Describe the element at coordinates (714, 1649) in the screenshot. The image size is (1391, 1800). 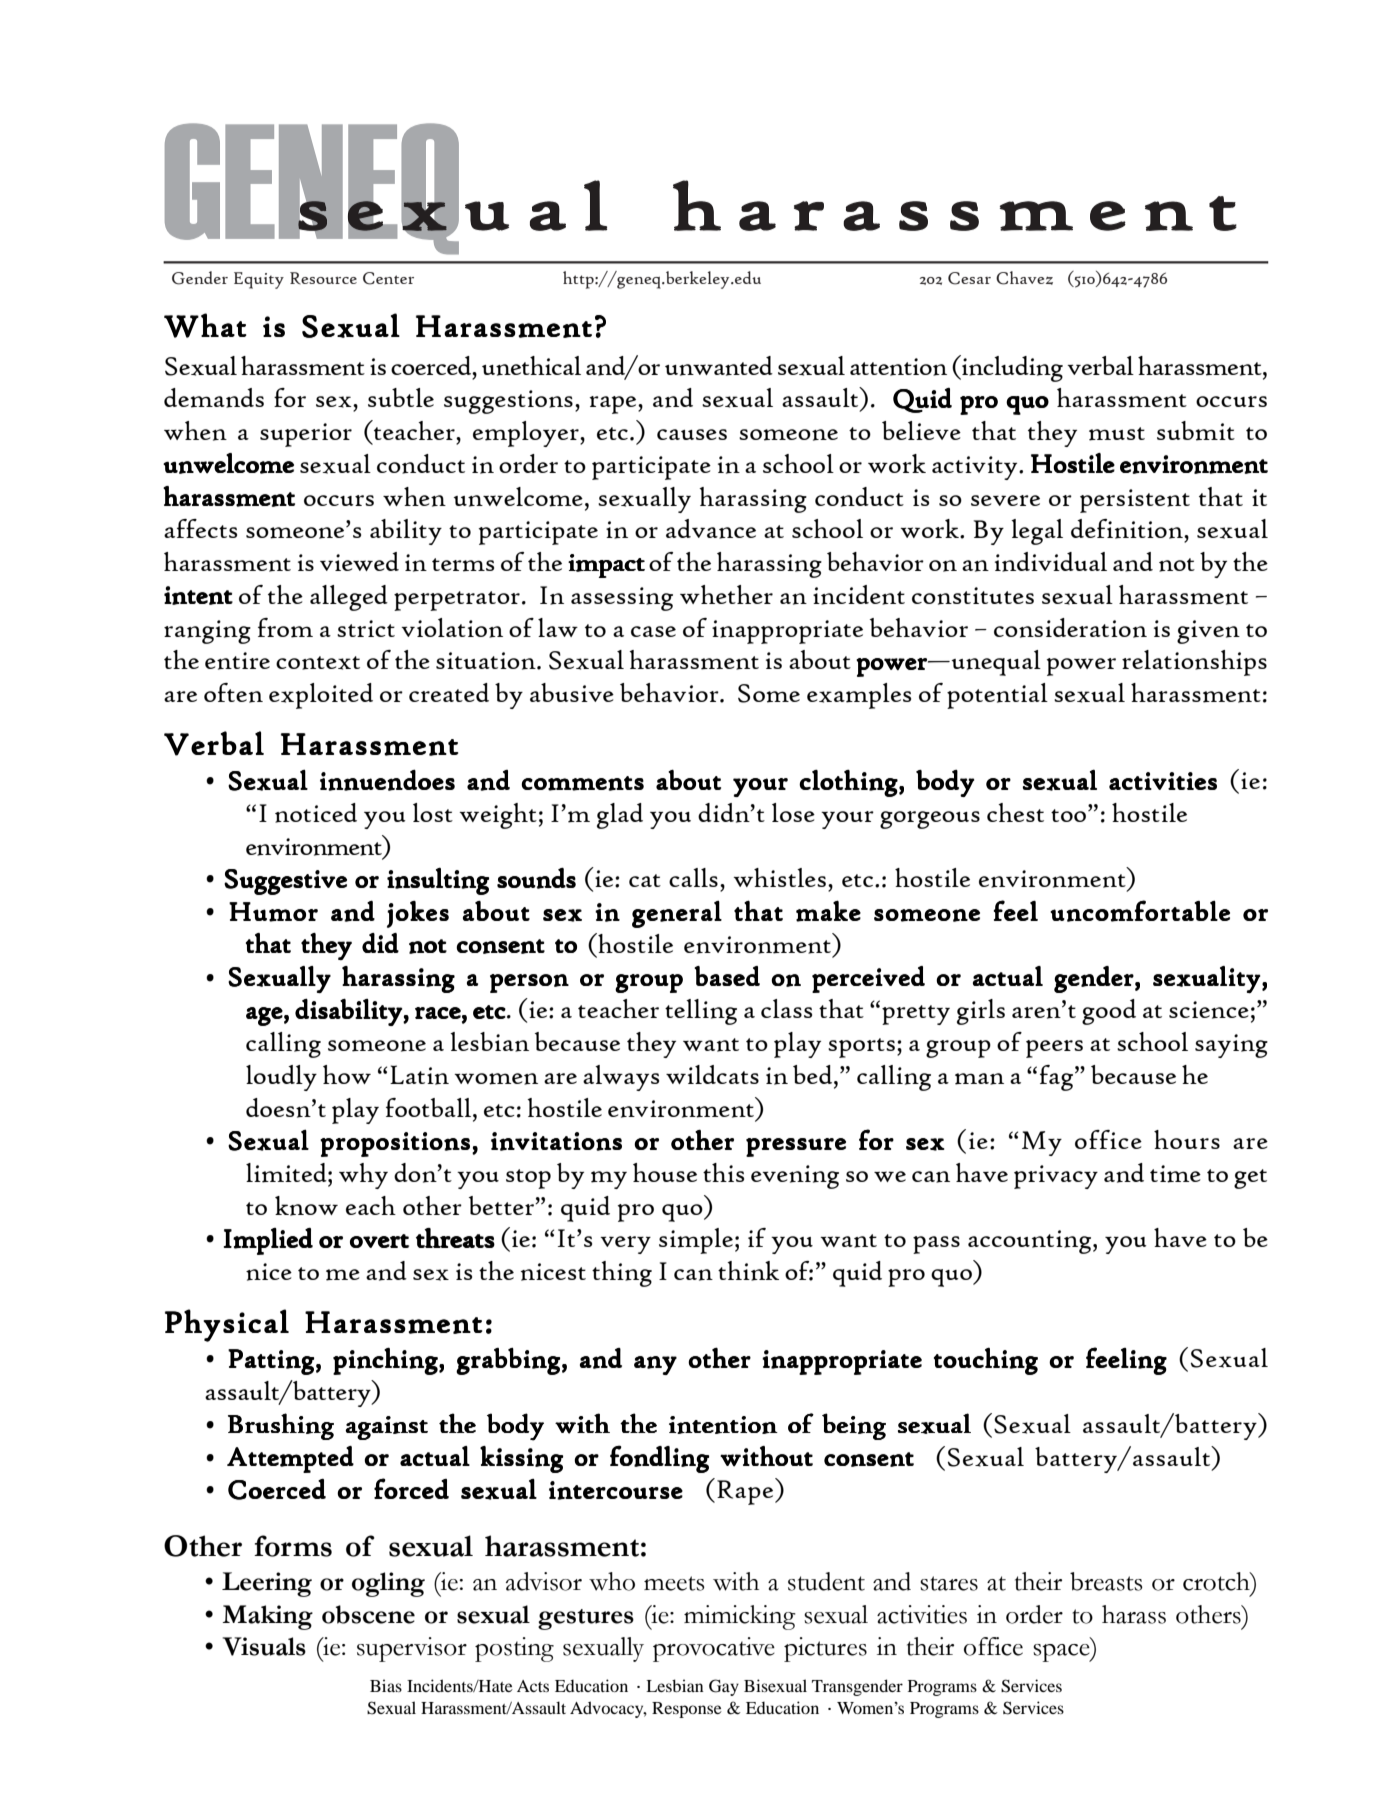
I see `provocative` at that location.
